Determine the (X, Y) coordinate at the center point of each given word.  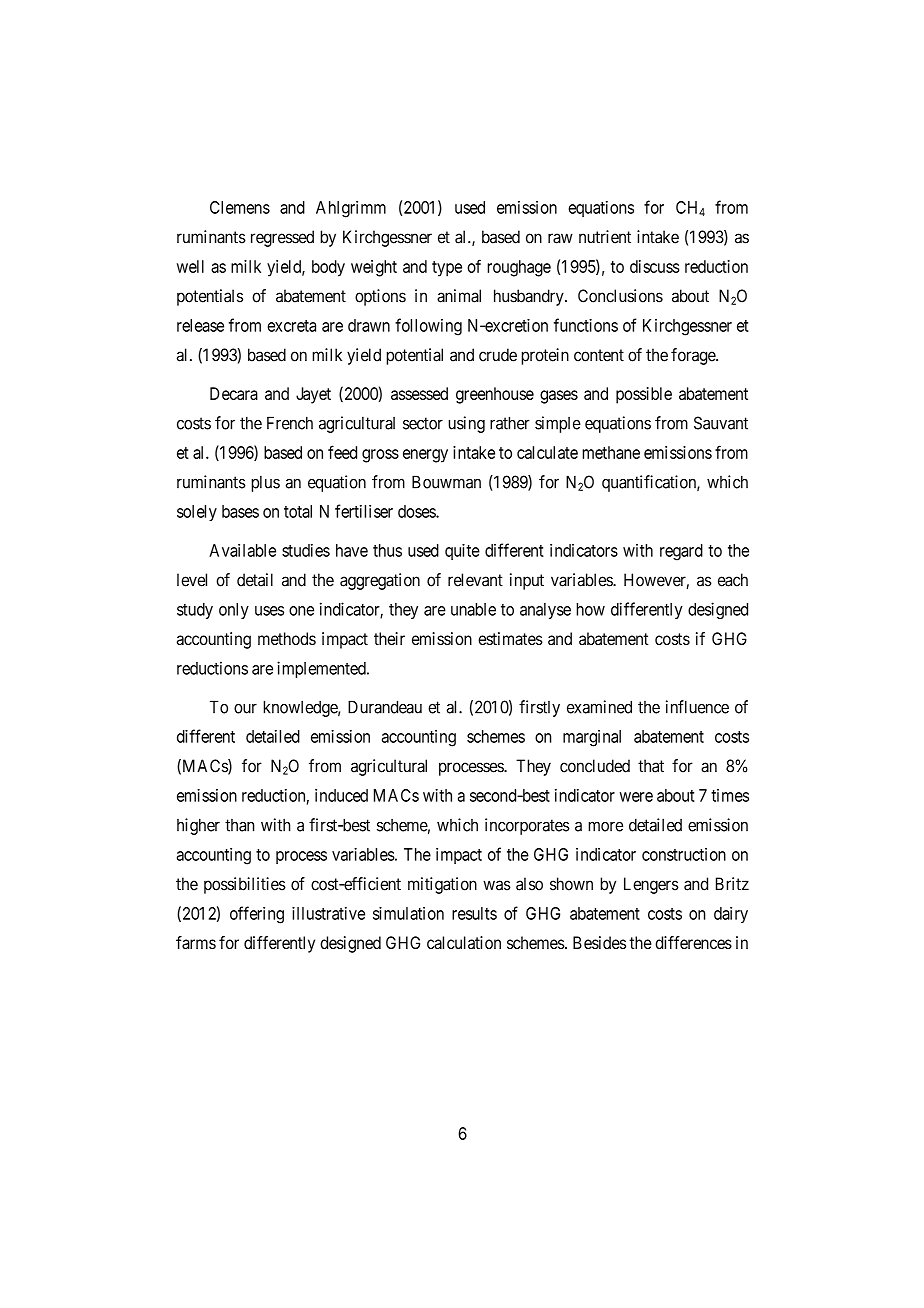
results (474, 913)
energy (425, 456)
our (245, 708)
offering (257, 915)
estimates (510, 638)
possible (644, 395)
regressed (282, 238)
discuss (654, 266)
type (447, 269)
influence (697, 707)
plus (265, 484)
